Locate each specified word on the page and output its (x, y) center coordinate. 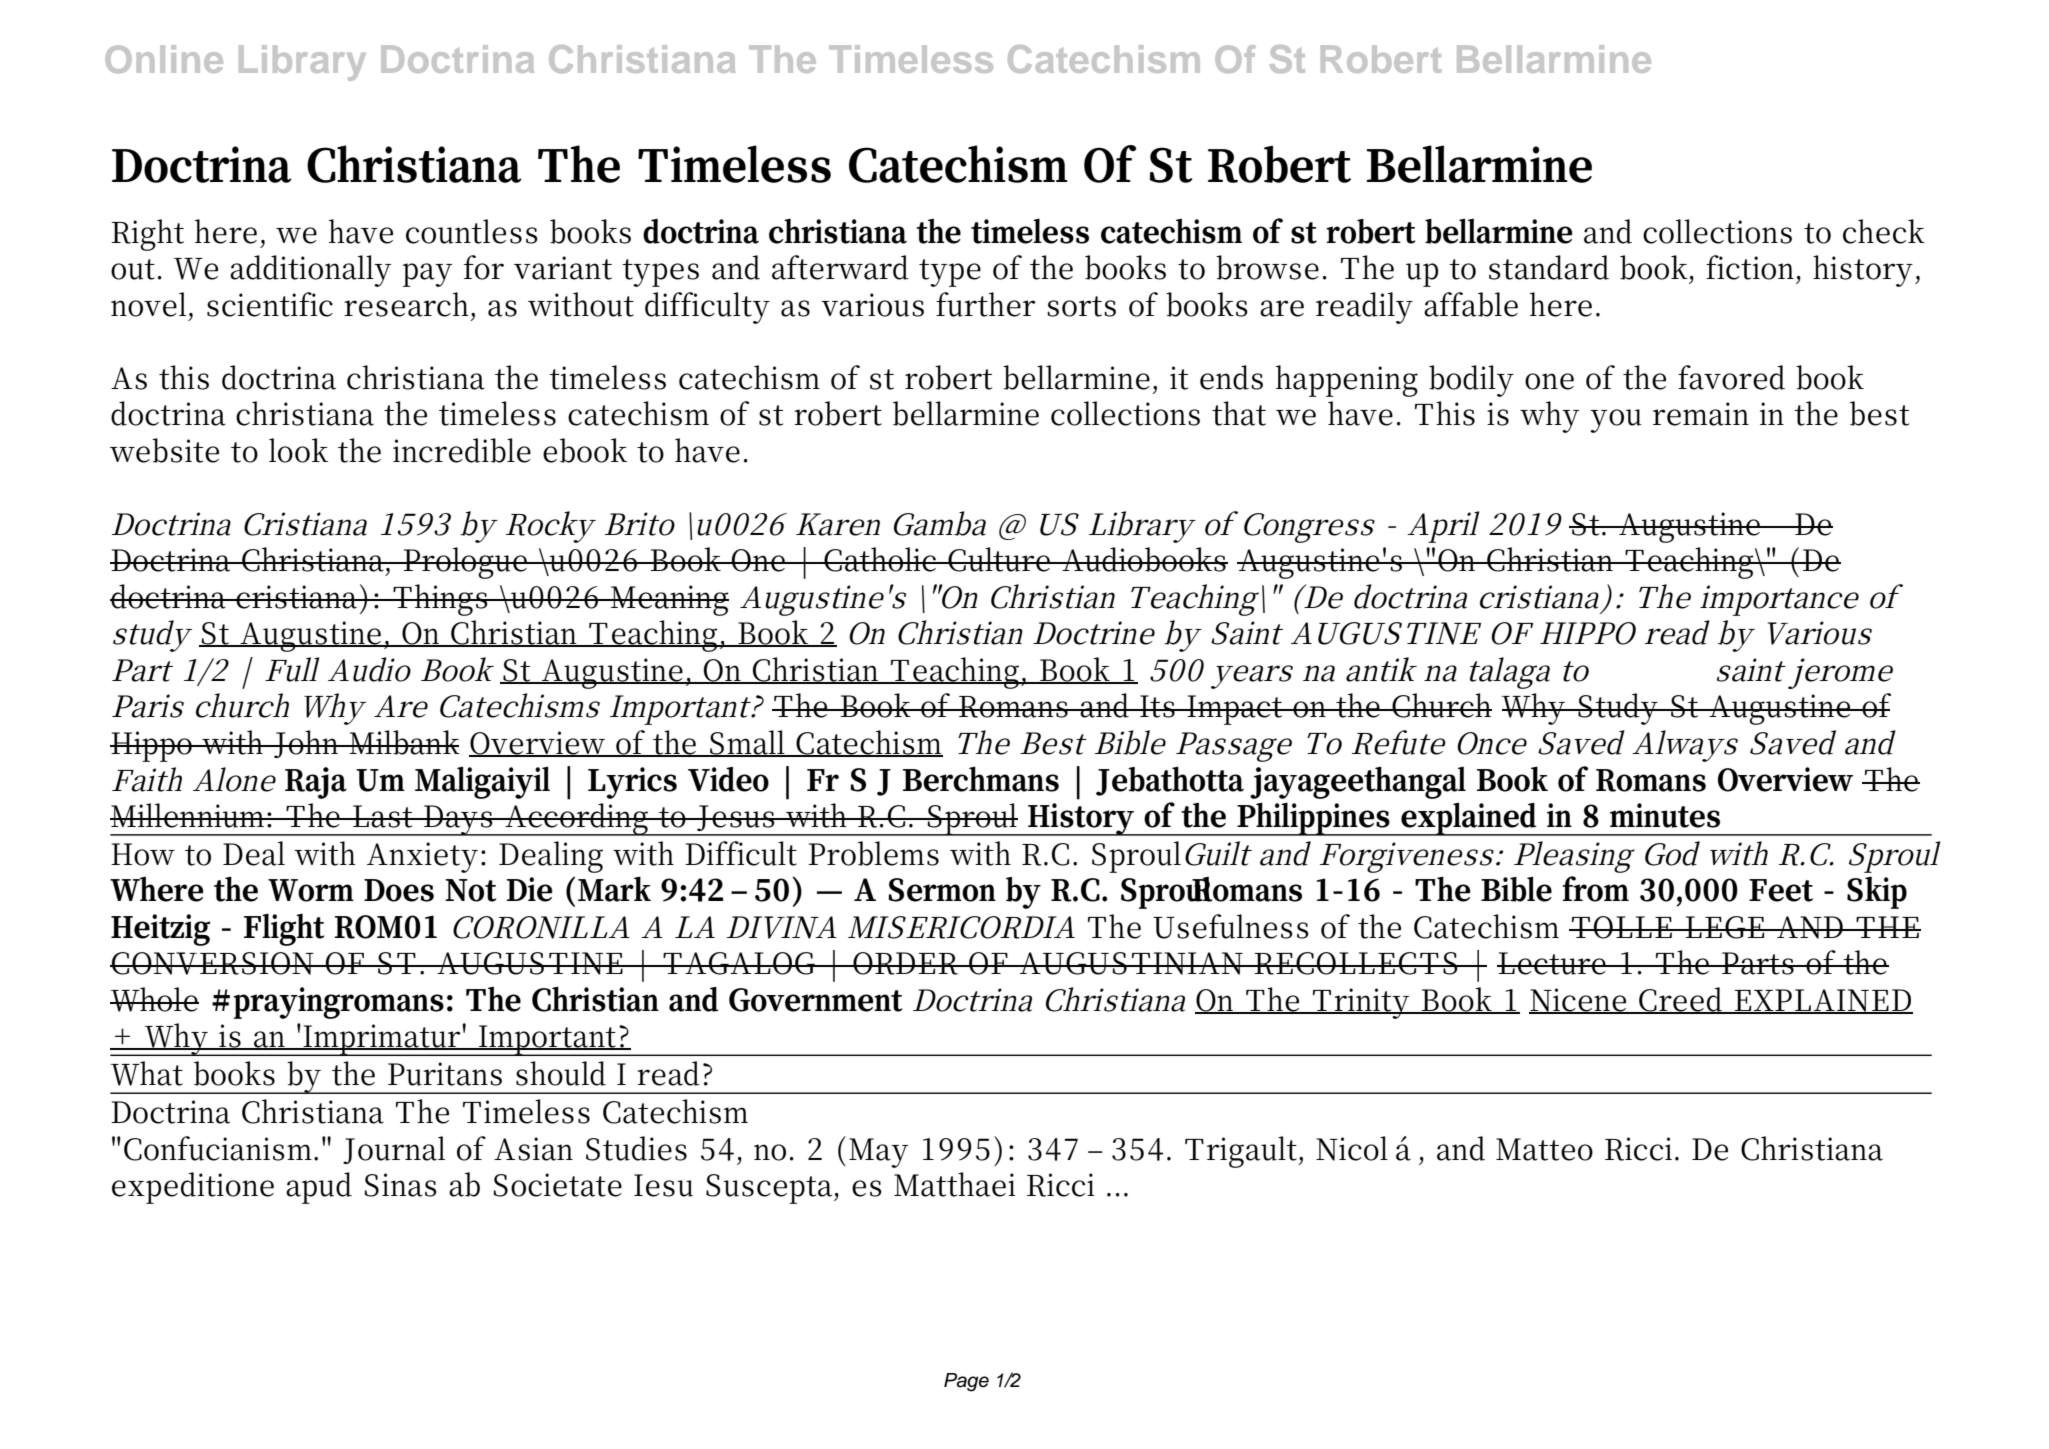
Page (966, 1382)
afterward (840, 267)
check (1884, 231)
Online (164, 59)
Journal (394, 1150)
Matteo (1544, 1149)
